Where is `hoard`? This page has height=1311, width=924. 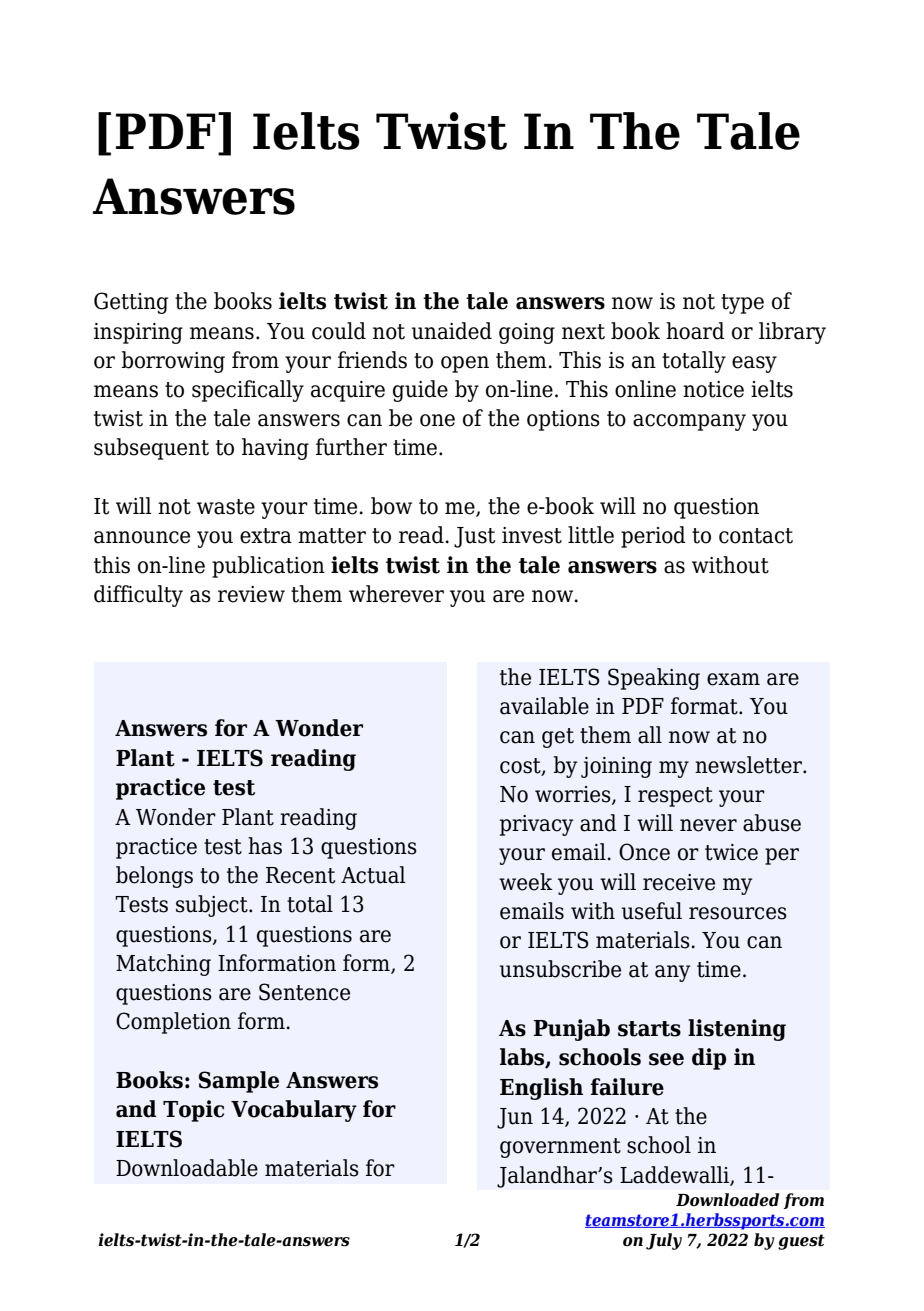
hoard is located at coordinates (695, 331).
